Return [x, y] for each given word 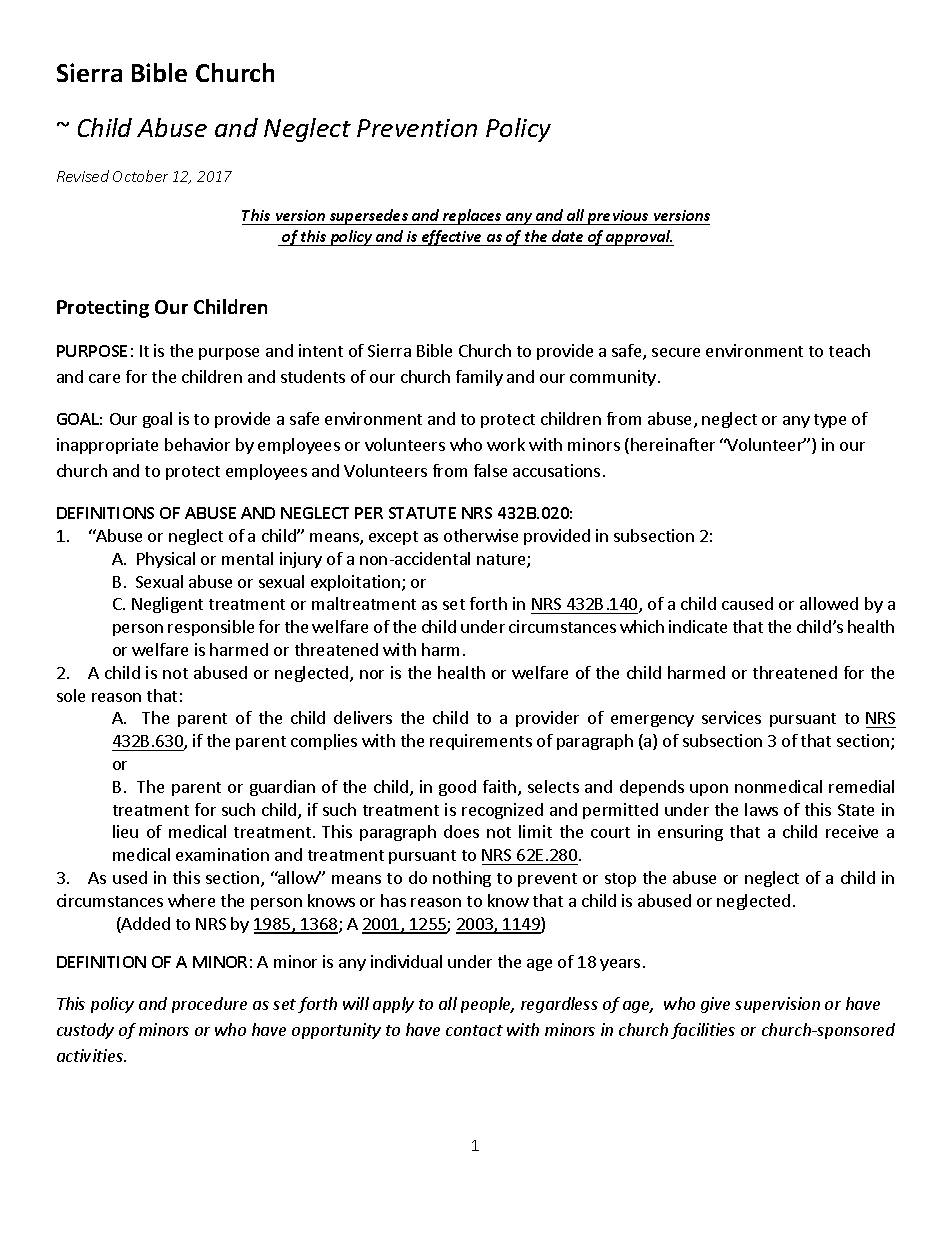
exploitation [355, 583]
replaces [472, 217]
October [140, 176]
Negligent [167, 605]
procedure [209, 1005]
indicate [698, 626]
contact [474, 1030]
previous [617, 217]
